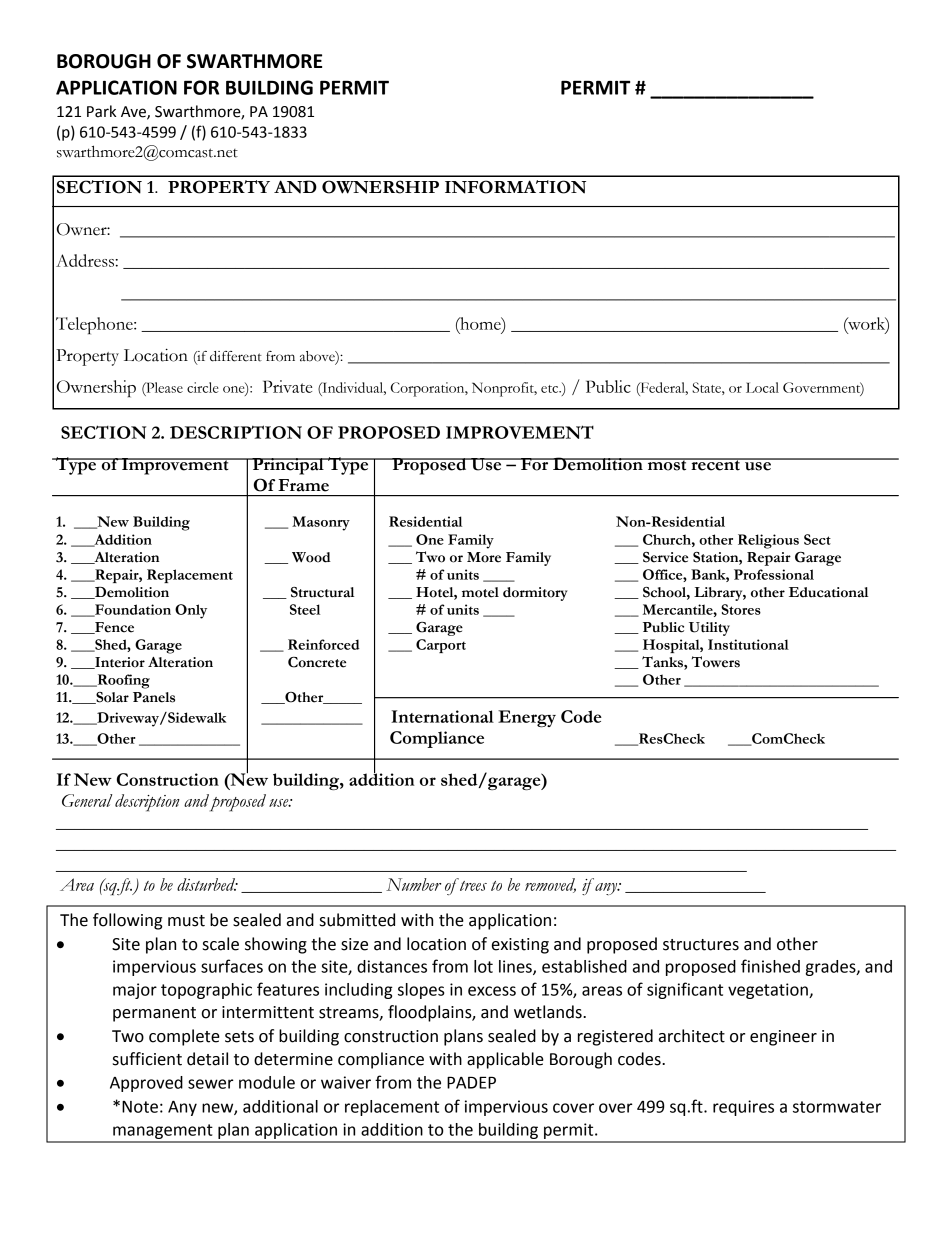 This screenshot has width=952, height=1233. Describe the element at coordinates (762, 387) in the screenshot. I see `Local` at that location.
